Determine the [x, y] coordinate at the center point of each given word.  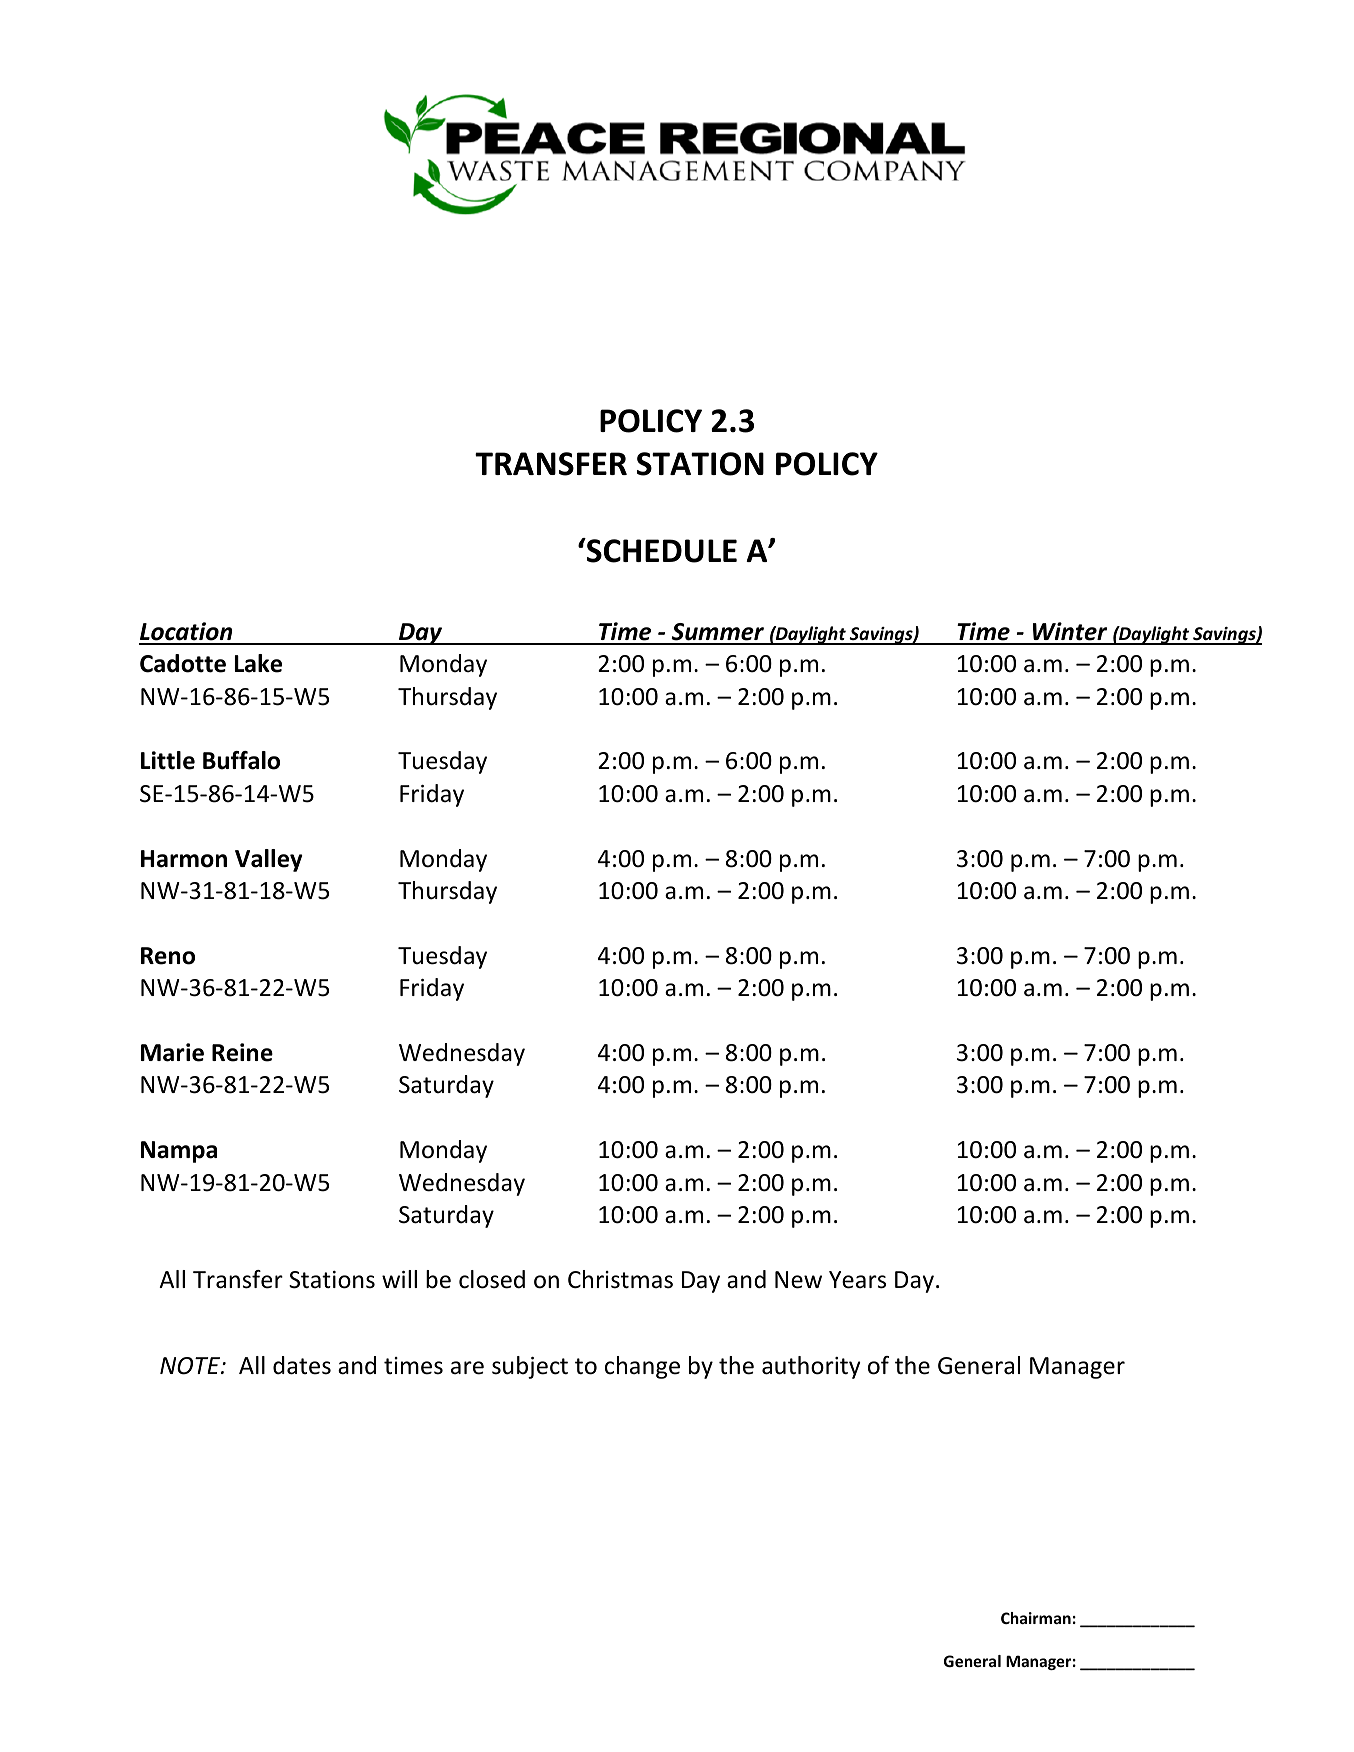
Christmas [620, 1279]
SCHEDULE [660, 550]
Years [857, 1280]
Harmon [184, 859]
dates [302, 1365]
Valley [269, 860]
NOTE [191, 1366]
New [798, 1280]
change [642, 1367]
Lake [258, 663]
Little [168, 760]
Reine [242, 1052]
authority [811, 1367]
